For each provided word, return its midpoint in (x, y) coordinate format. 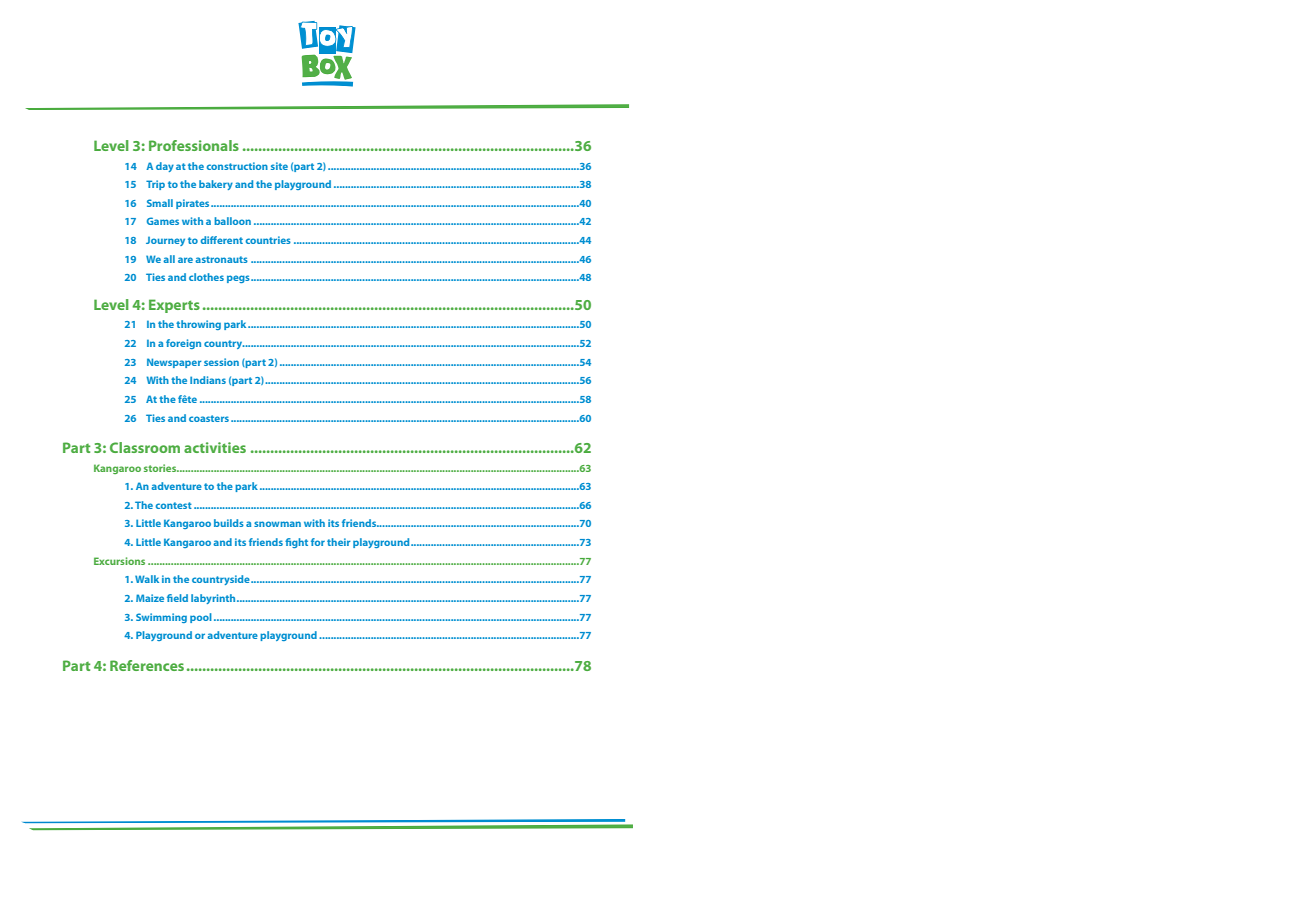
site (279, 166)
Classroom (145, 447)
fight (296, 543)
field (177, 598)
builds (229, 523)
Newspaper (174, 363)
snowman (277, 524)
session (221, 362)
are (187, 260)
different (222, 240)
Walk (147, 579)
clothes (206, 277)
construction (237, 166)
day (165, 167)
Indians (208, 380)
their (339, 542)
